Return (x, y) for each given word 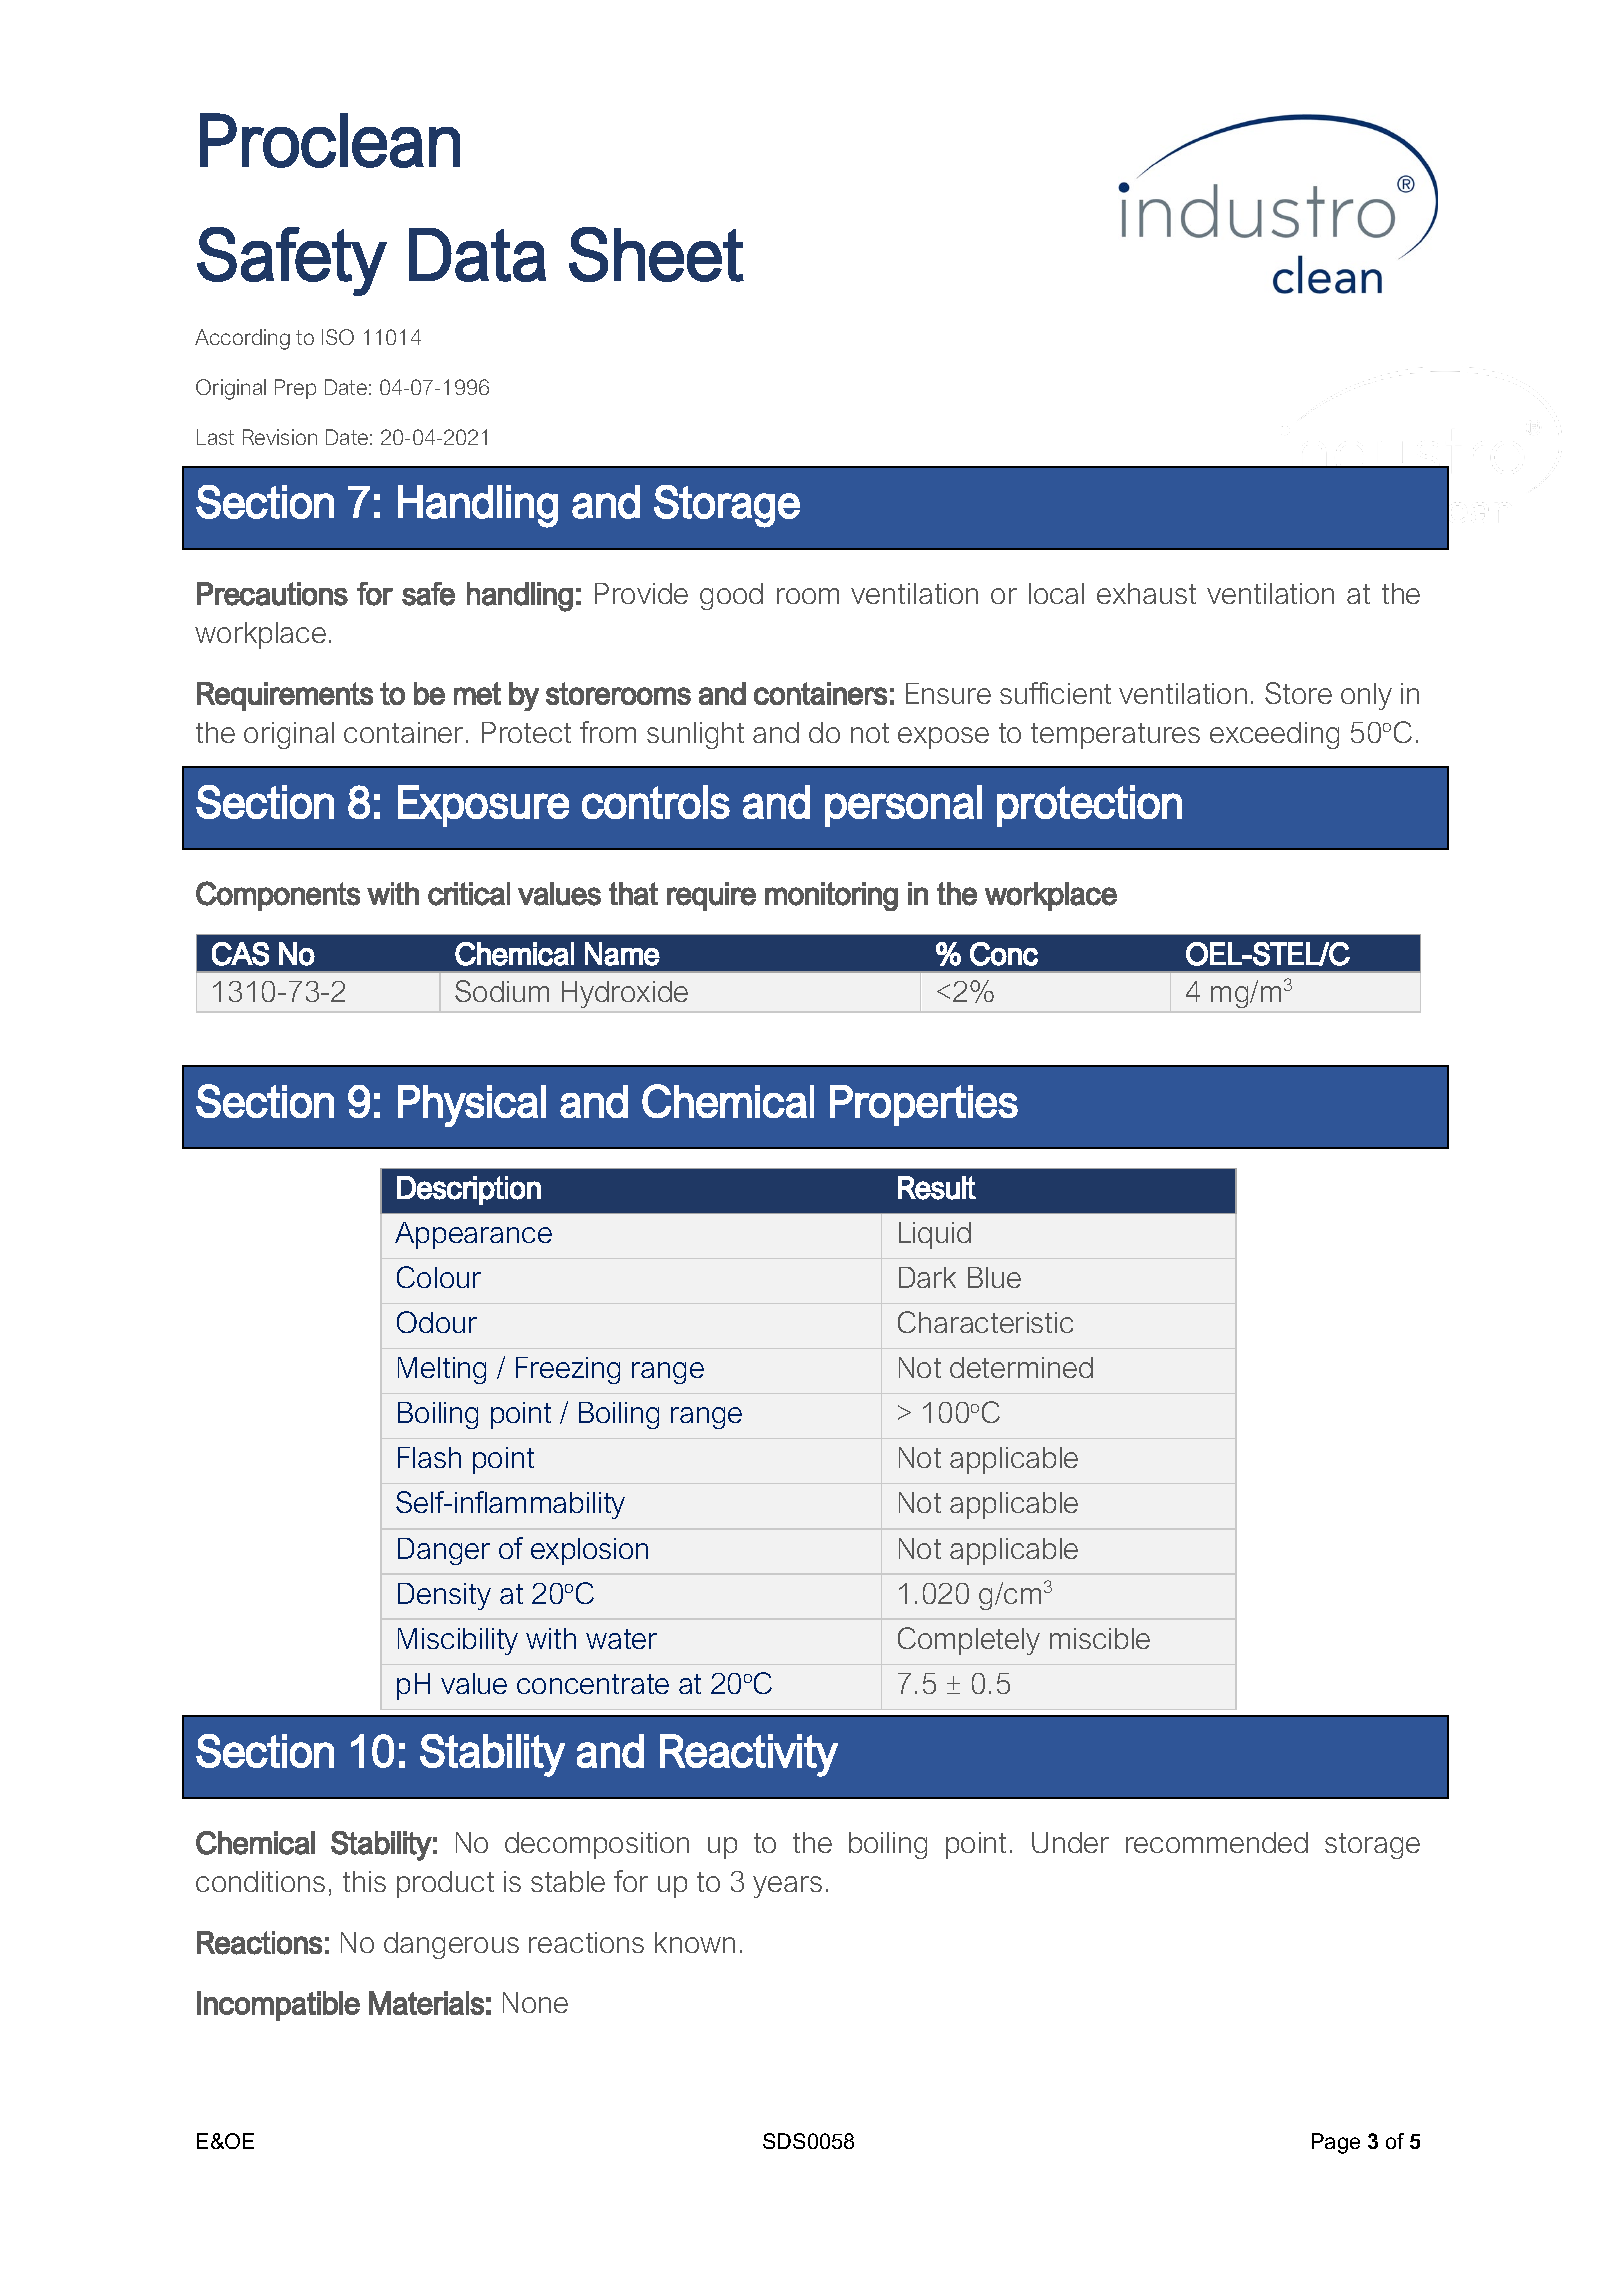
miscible (1100, 1638)
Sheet (656, 254)
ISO (338, 337)
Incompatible (278, 2006)
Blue (994, 1277)
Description (469, 1190)
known (695, 1942)
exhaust (1146, 593)
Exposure (483, 806)
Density (444, 1596)
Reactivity (749, 1755)
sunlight (695, 735)
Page (1336, 2143)
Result (937, 1188)
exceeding (1274, 735)
